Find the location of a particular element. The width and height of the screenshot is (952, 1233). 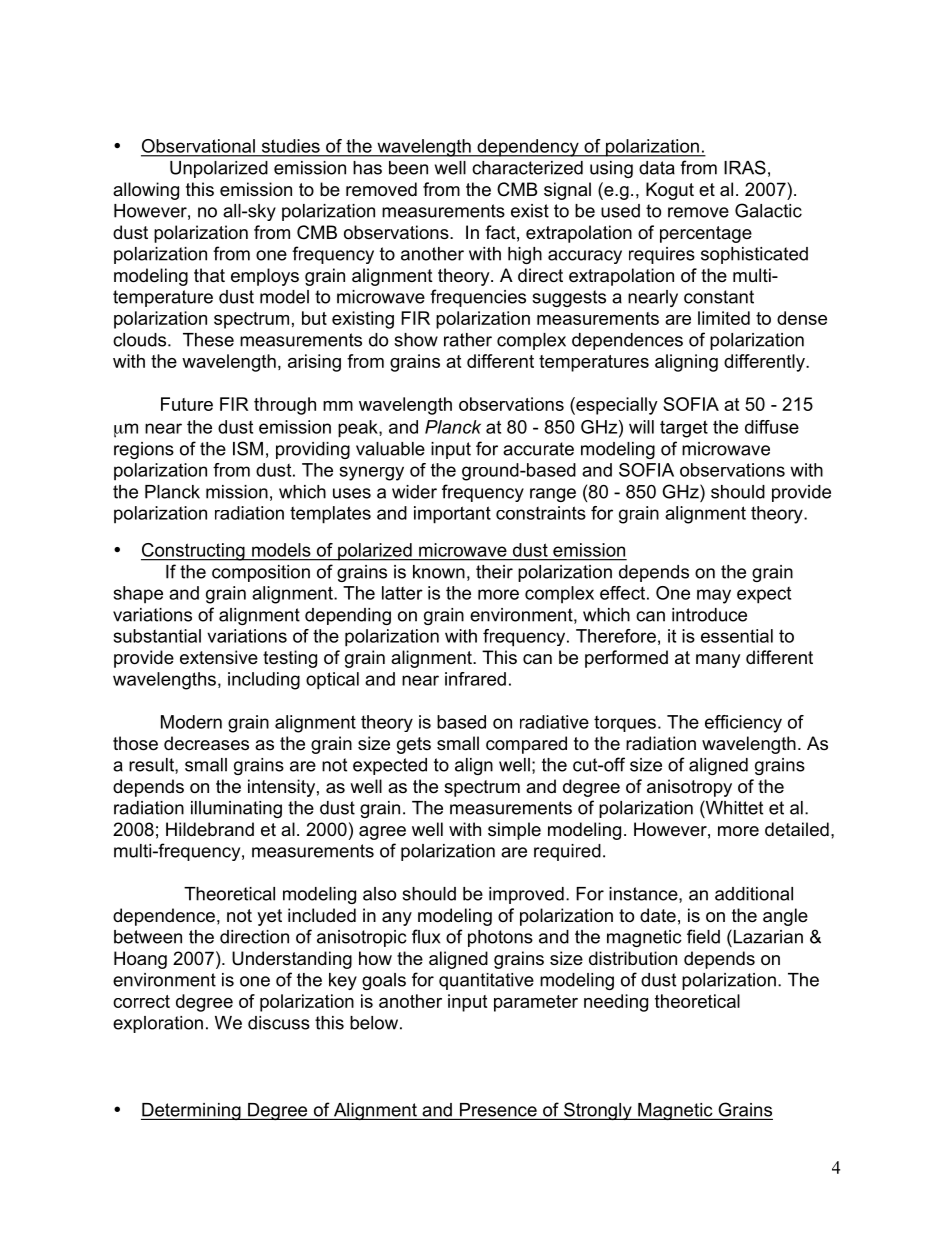

Determining is located at coordinates (192, 1111).
